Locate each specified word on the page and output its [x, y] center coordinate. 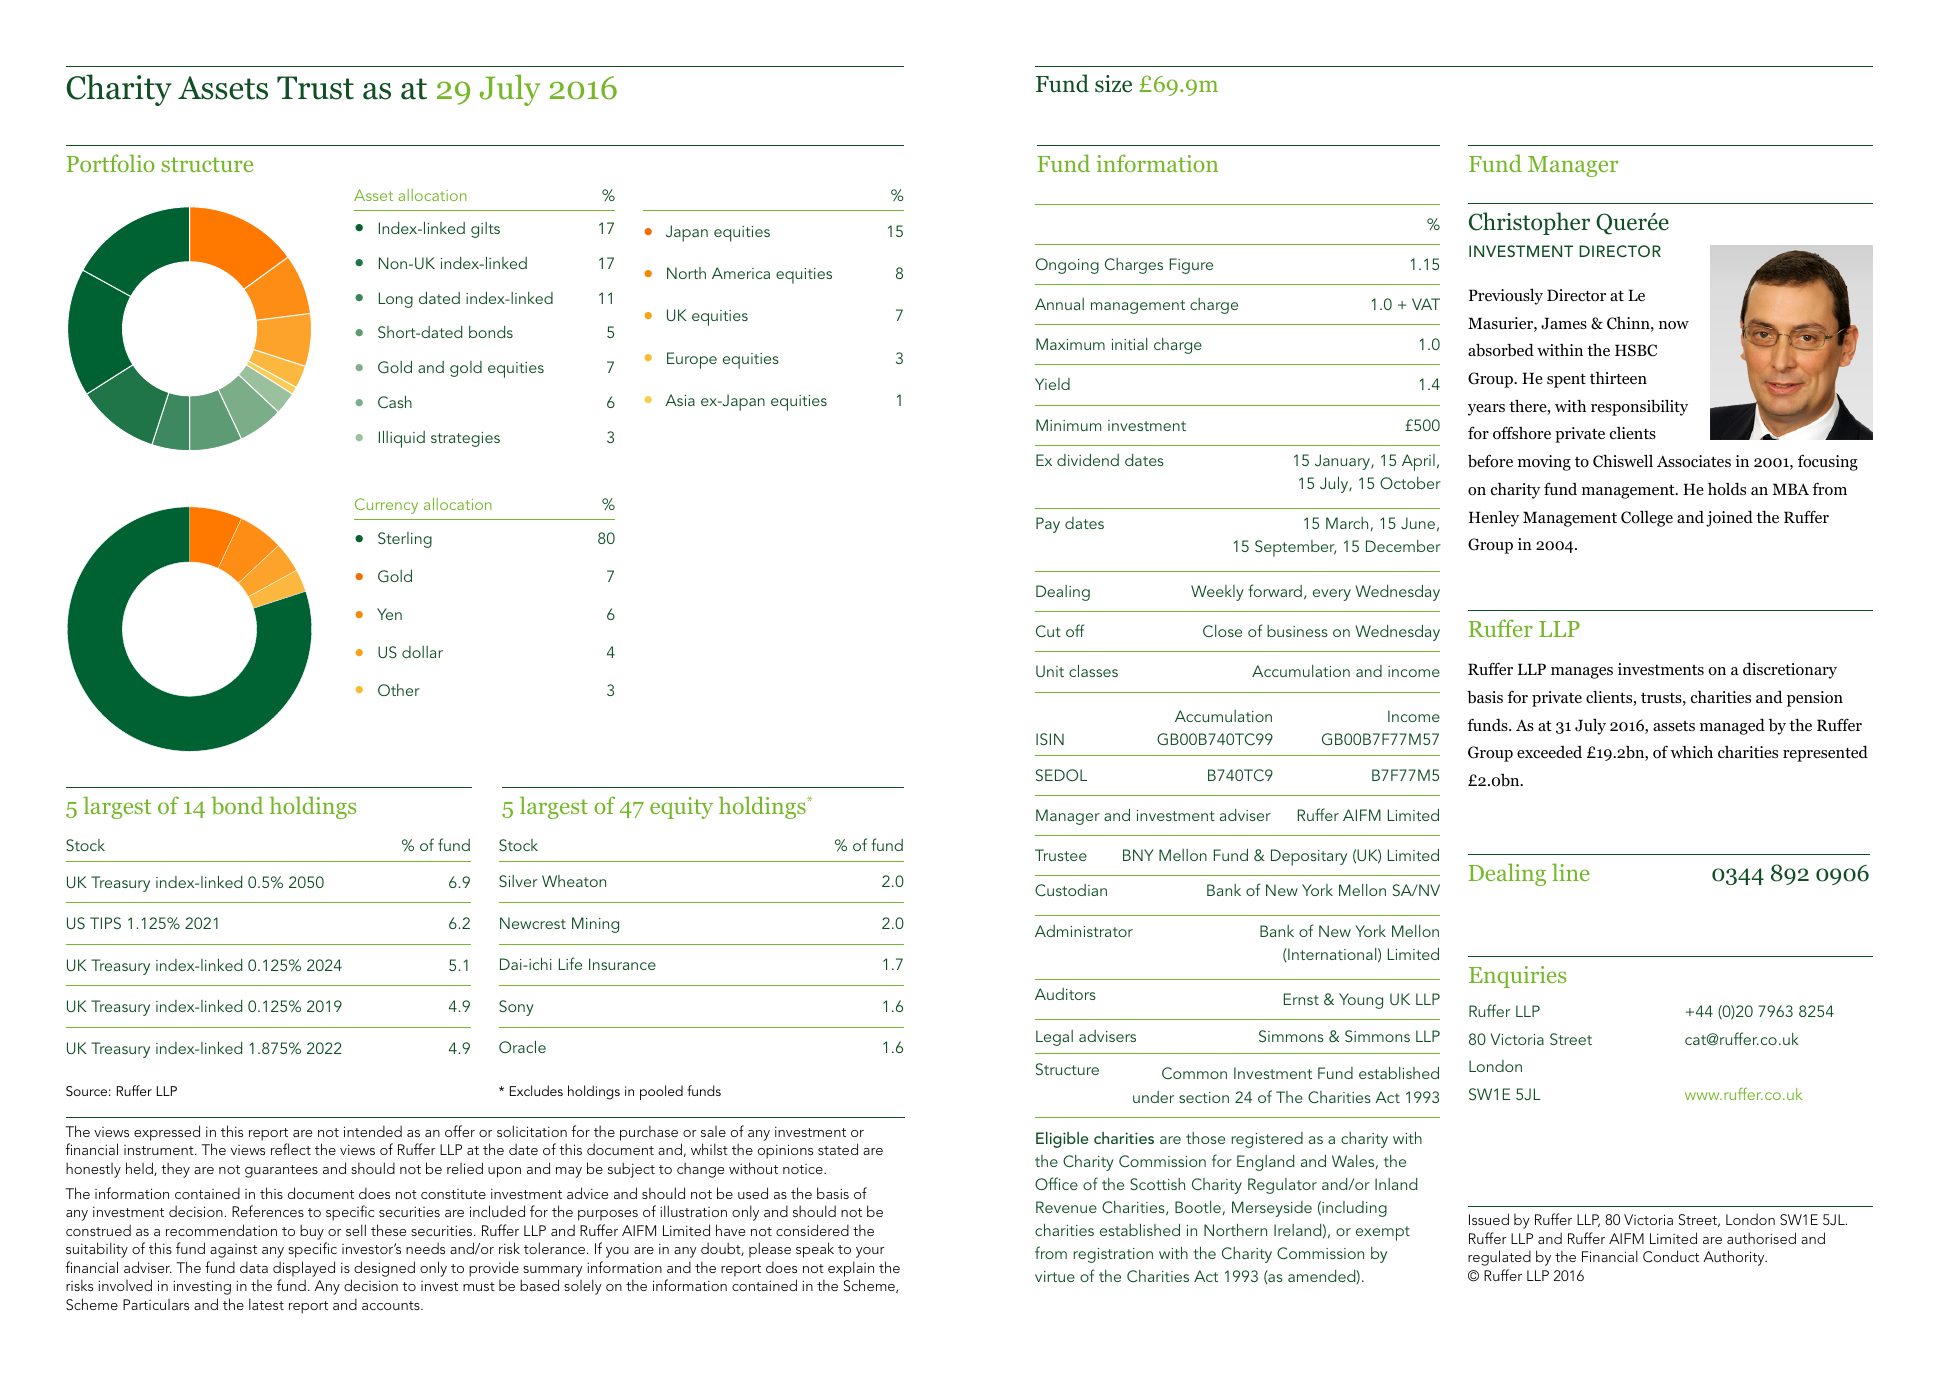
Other [399, 690]
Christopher [1529, 223]
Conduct [1671, 1256]
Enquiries [1517, 977]
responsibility [1639, 407]
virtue [1055, 1276]
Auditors [1065, 994]
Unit [1050, 671]
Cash [395, 401]
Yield [1052, 384]
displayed [304, 1269]
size [1113, 84]
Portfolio [110, 163]
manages [1582, 673]
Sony [516, 1008]
